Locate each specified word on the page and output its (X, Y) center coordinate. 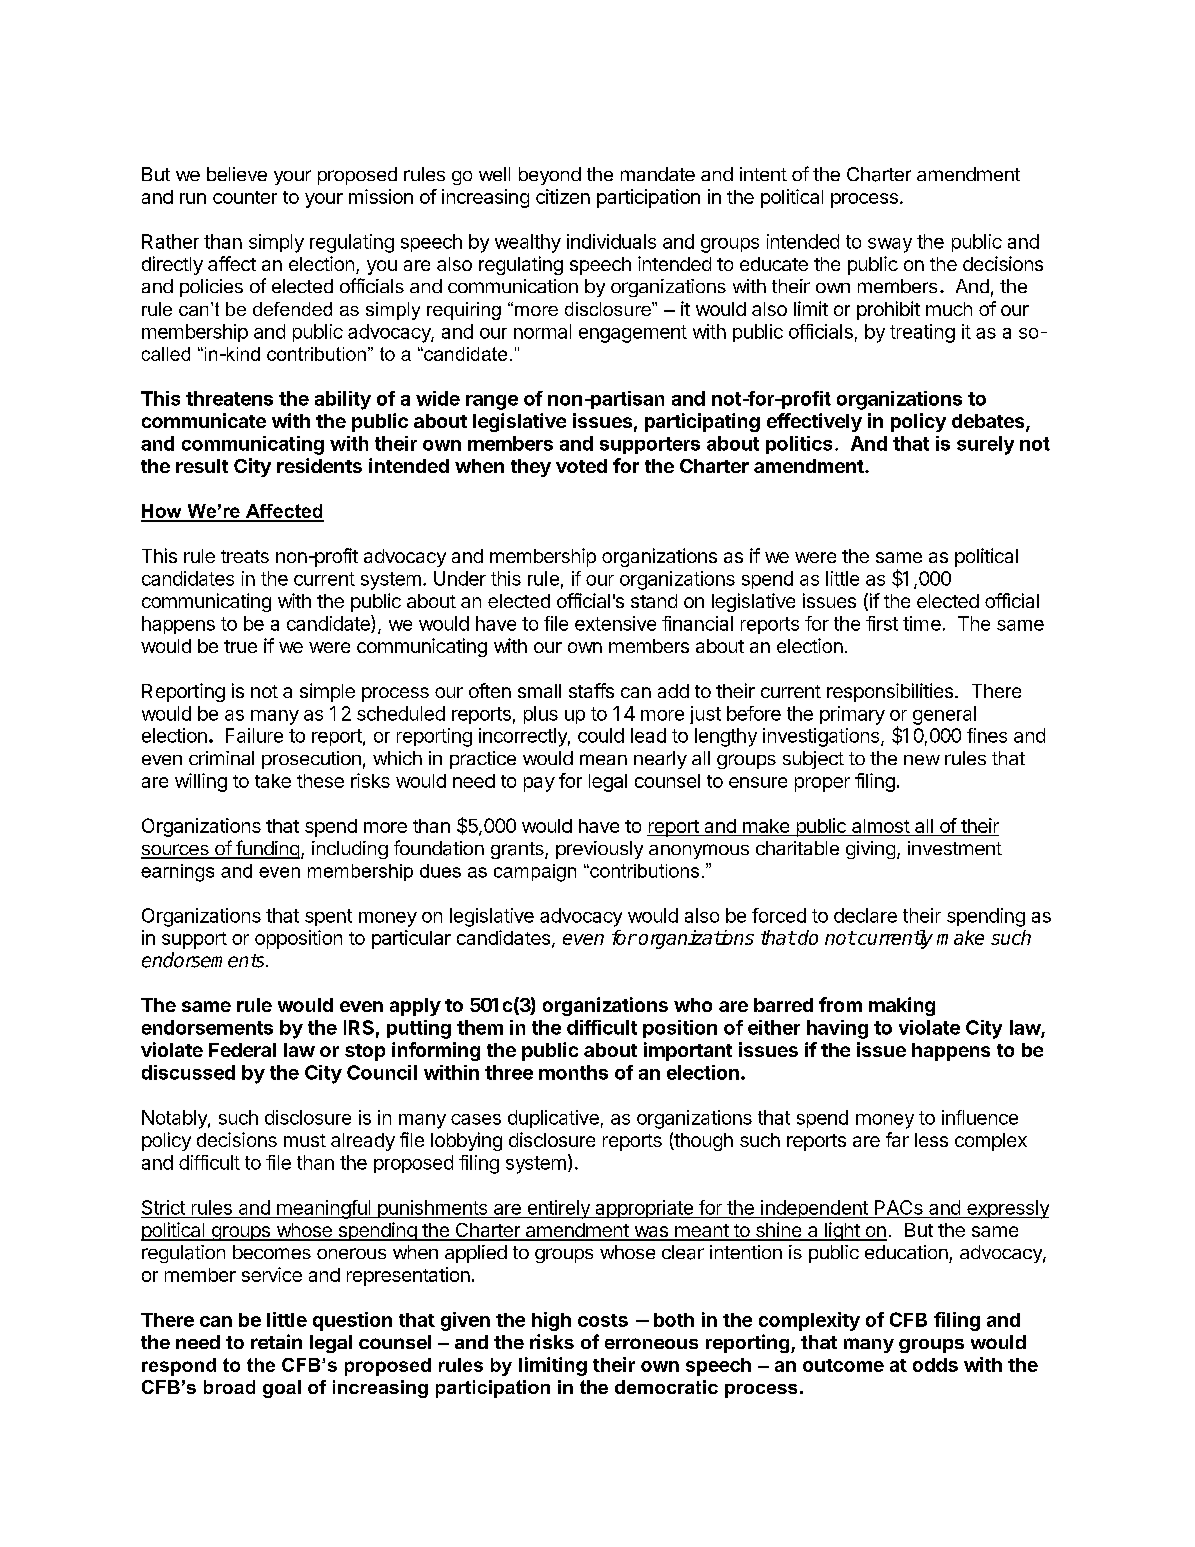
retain (276, 1341)
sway (890, 245)
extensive (615, 623)
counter (245, 197)
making (902, 1006)
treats (245, 556)
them (480, 1027)
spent (328, 917)
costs (603, 1320)
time (922, 623)
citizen (563, 196)
